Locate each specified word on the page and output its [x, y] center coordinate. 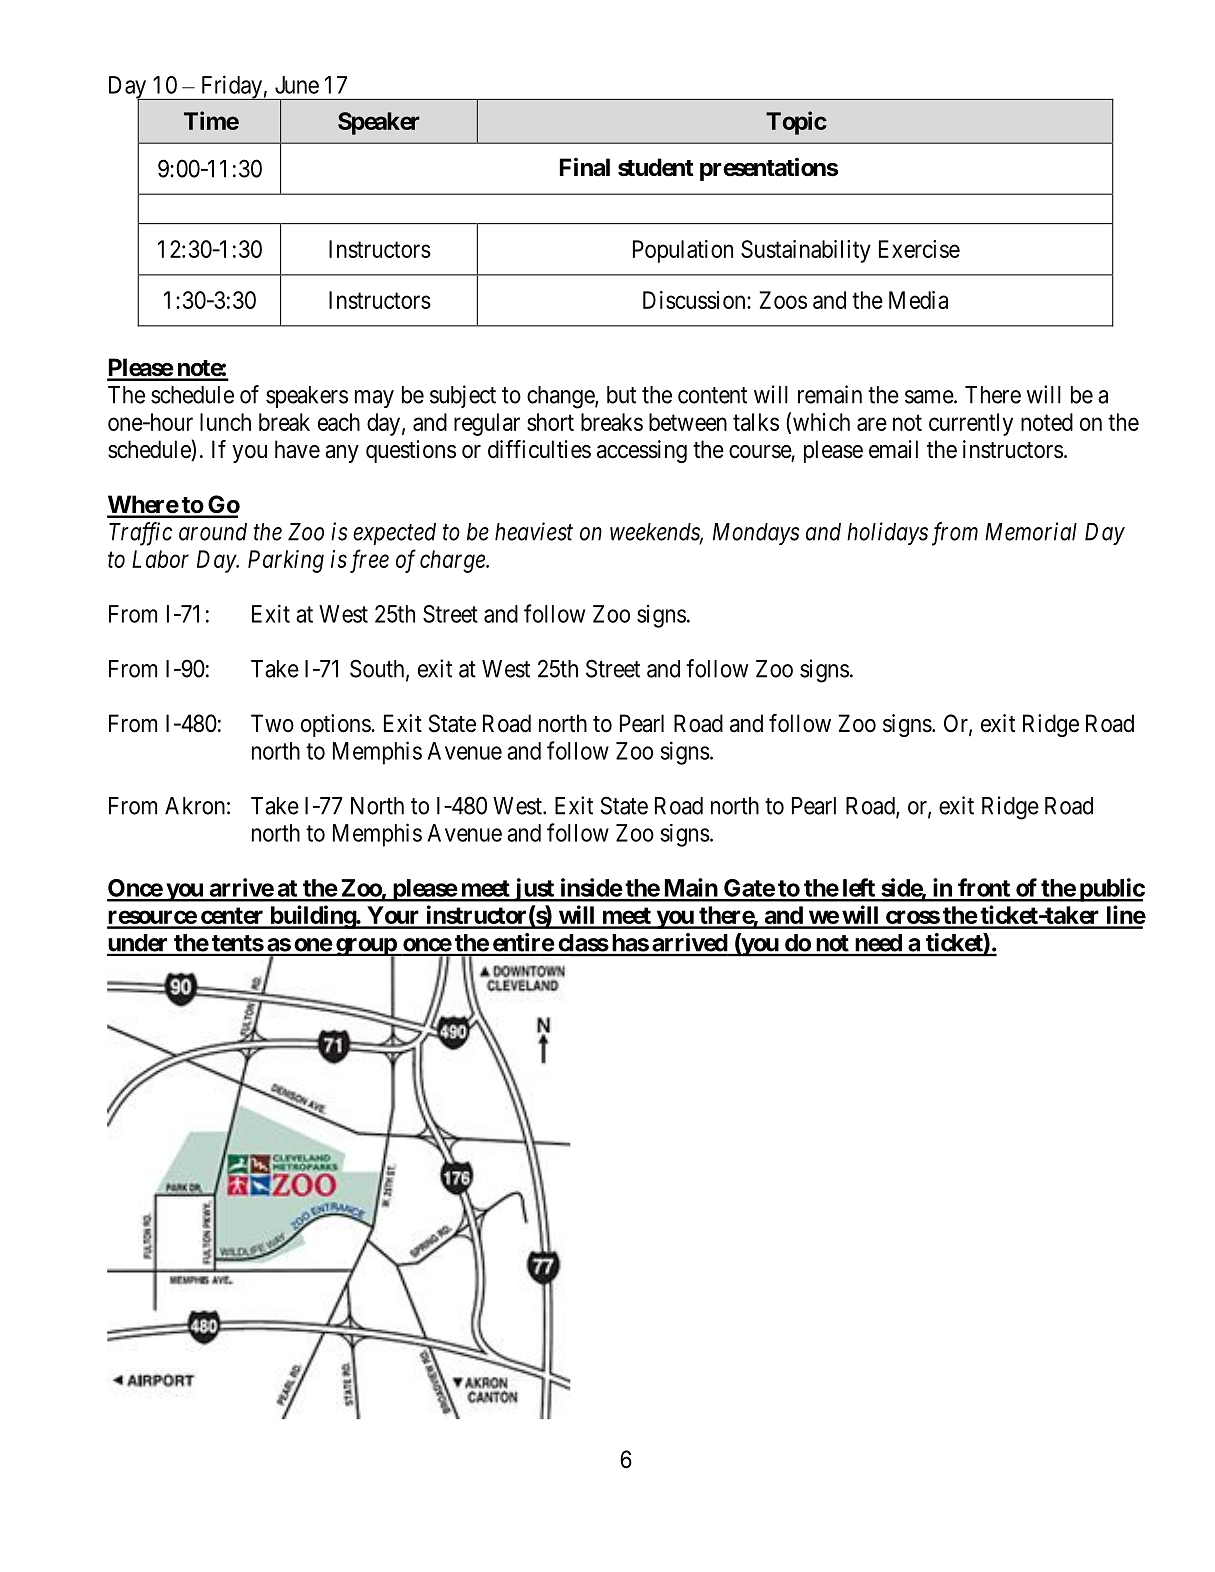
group [366, 948]
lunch [225, 422]
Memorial [1031, 531]
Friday [231, 87]
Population [683, 251]
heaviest [534, 531]
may [374, 399]
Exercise [919, 249]
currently [971, 424]
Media [918, 300]
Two [272, 723]
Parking [286, 561]
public [1111, 890]
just [534, 890]
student [656, 167]
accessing [642, 451]
